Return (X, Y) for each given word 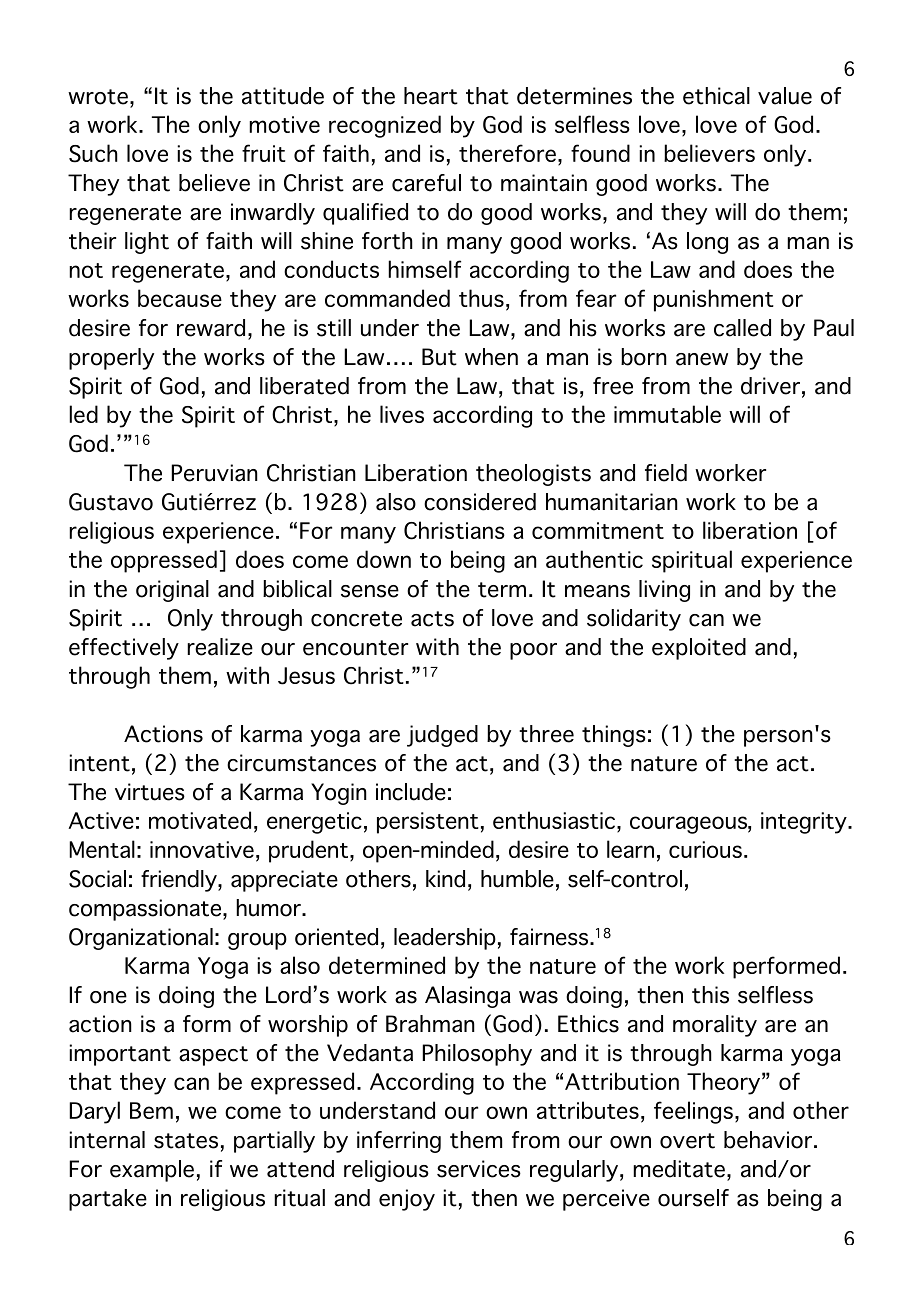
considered (480, 502)
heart (431, 96)
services (479, 1169)
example (152, 1171)
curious (705, 849)
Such (93, 153)
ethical (716, 96)
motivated (200, 820)
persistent (428, 823)
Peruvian (214, 473)
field (666, 473)
